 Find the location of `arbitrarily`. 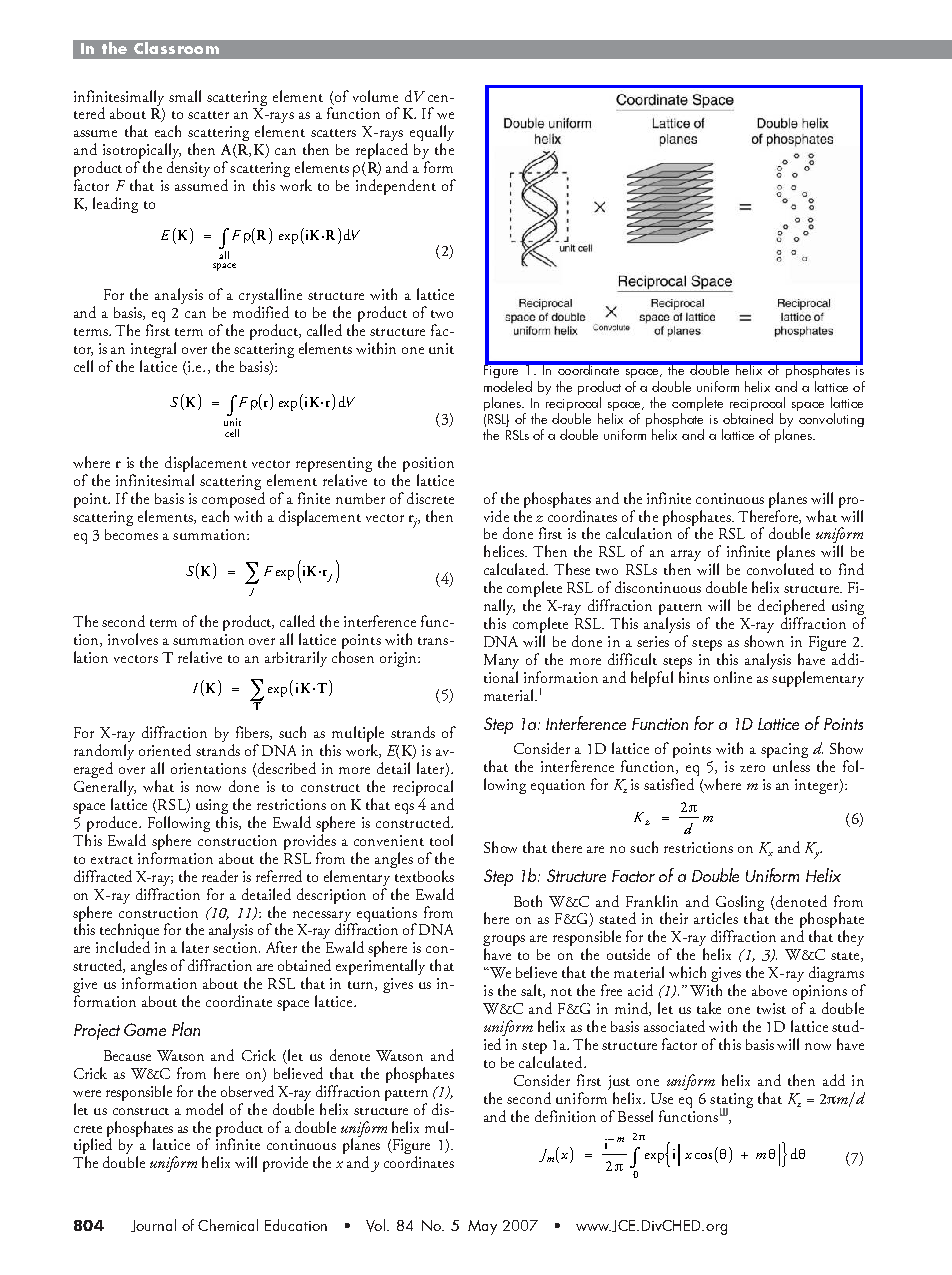

arbitrarily is located at coordinates (296, 659).
